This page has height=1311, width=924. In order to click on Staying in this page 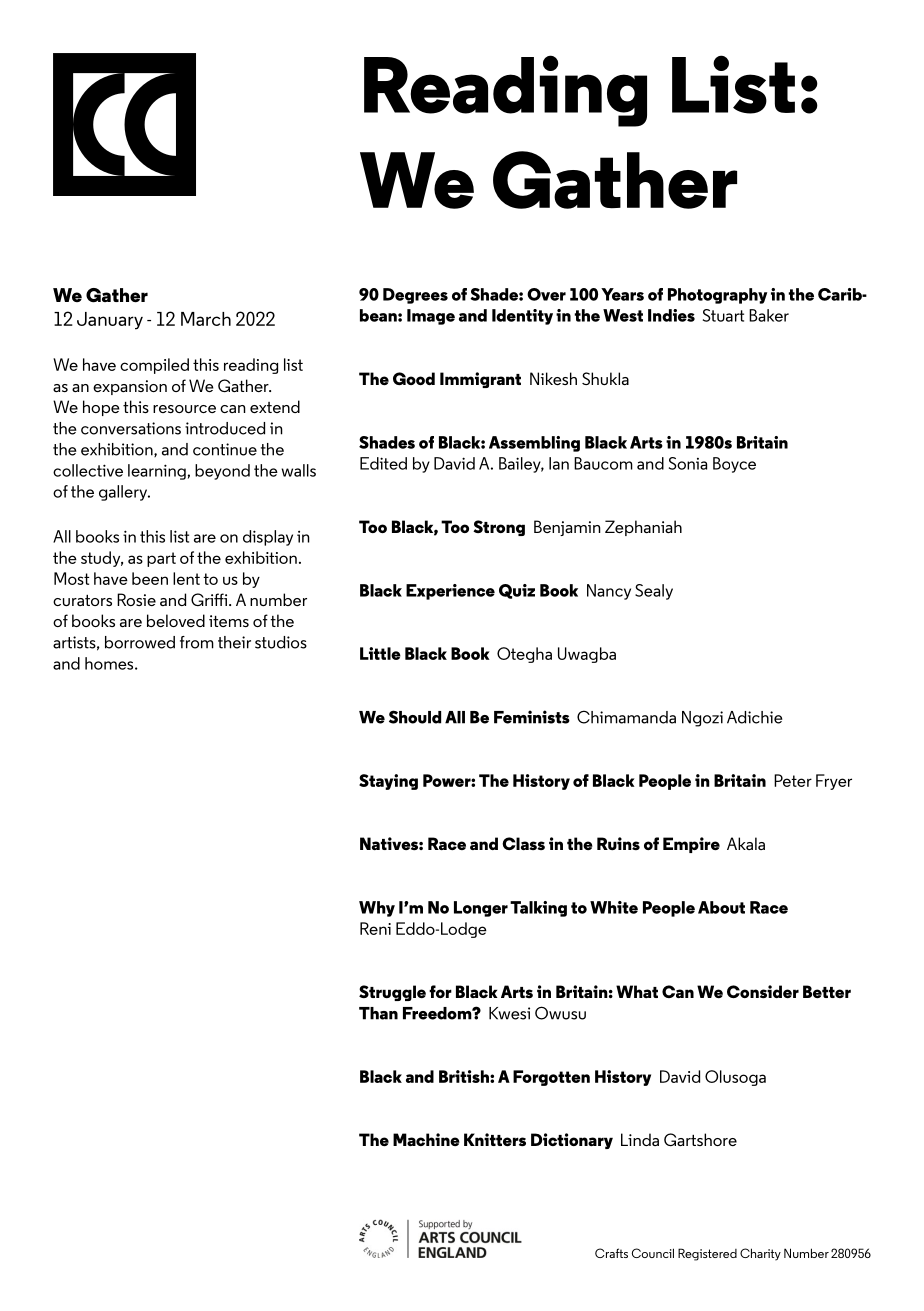, I will do `click(388, 782)`.
